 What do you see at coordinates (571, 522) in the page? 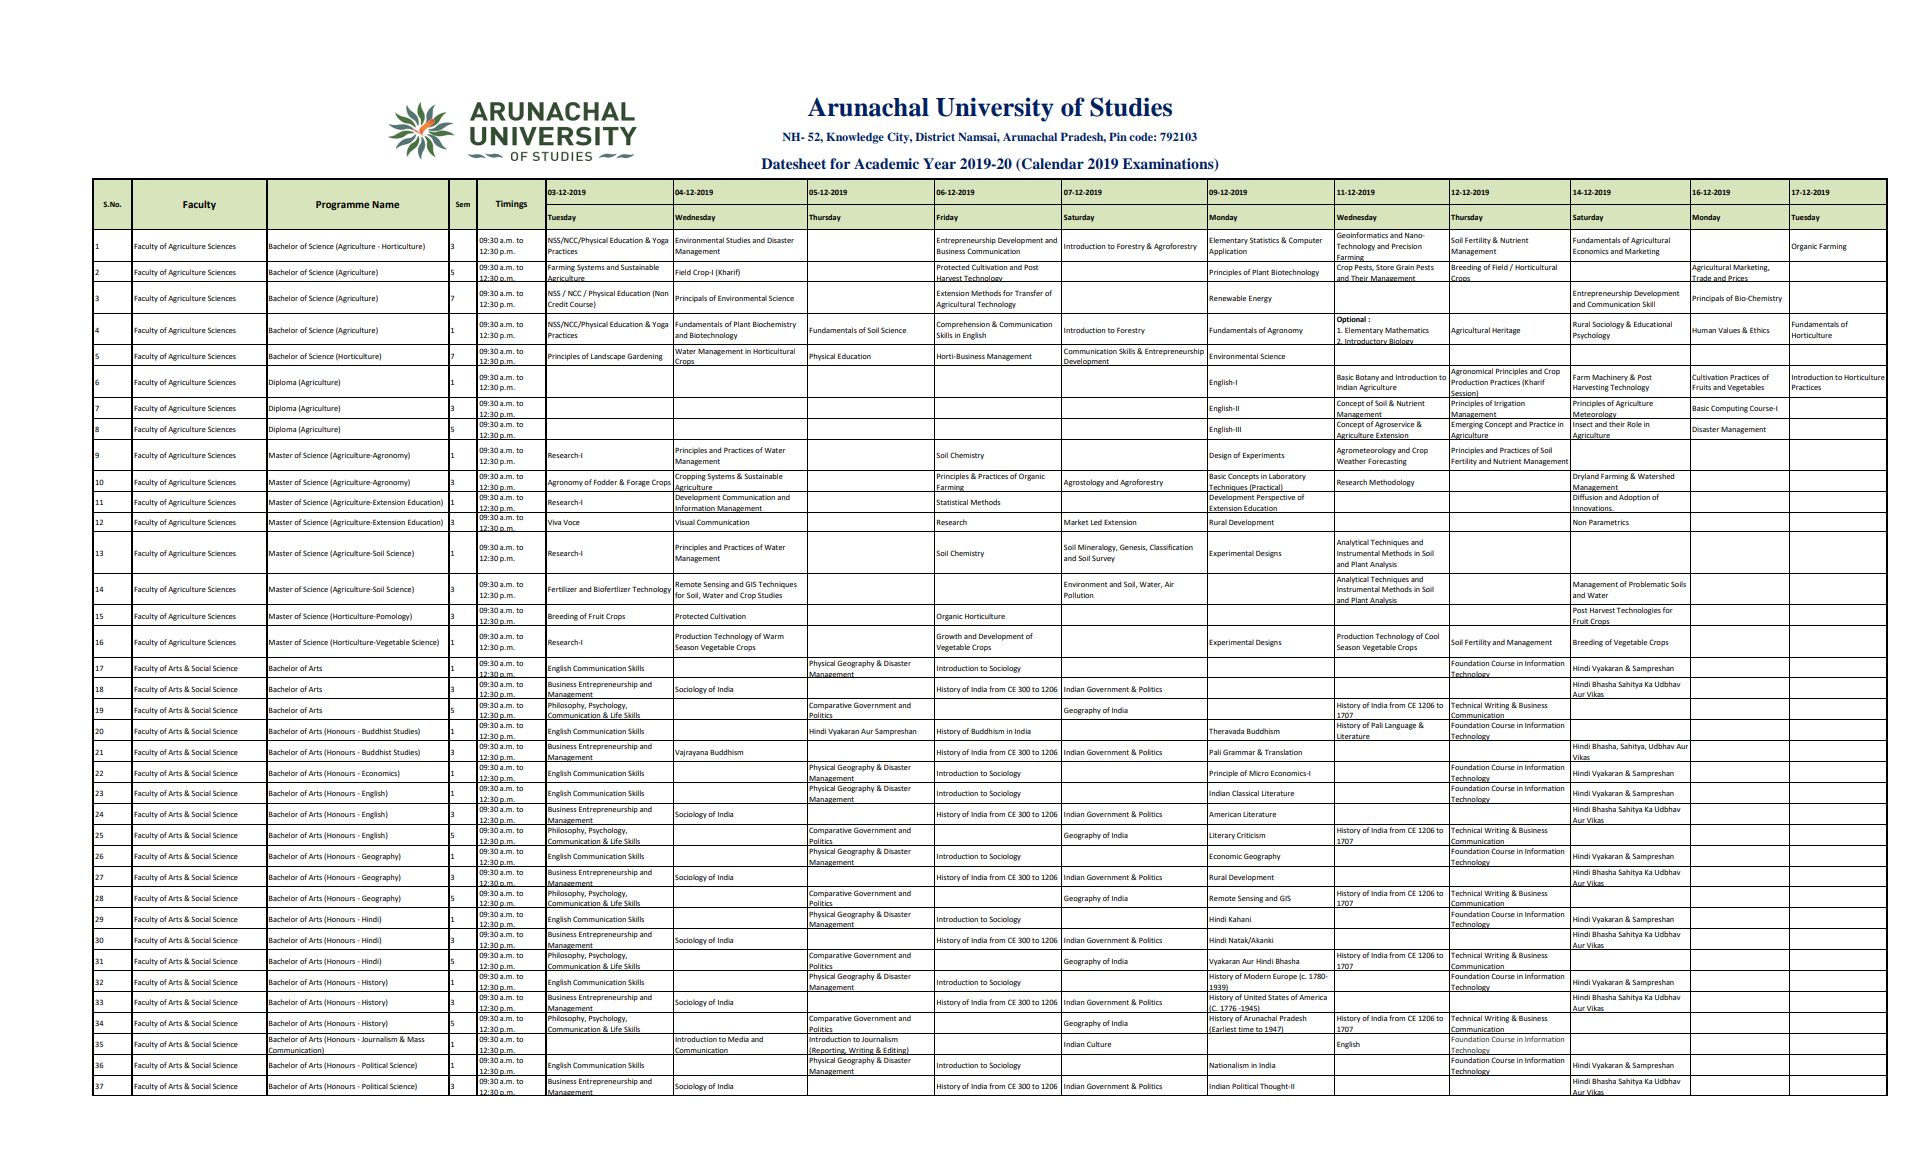
I see `Voce` at bounding box center [571, 522].
